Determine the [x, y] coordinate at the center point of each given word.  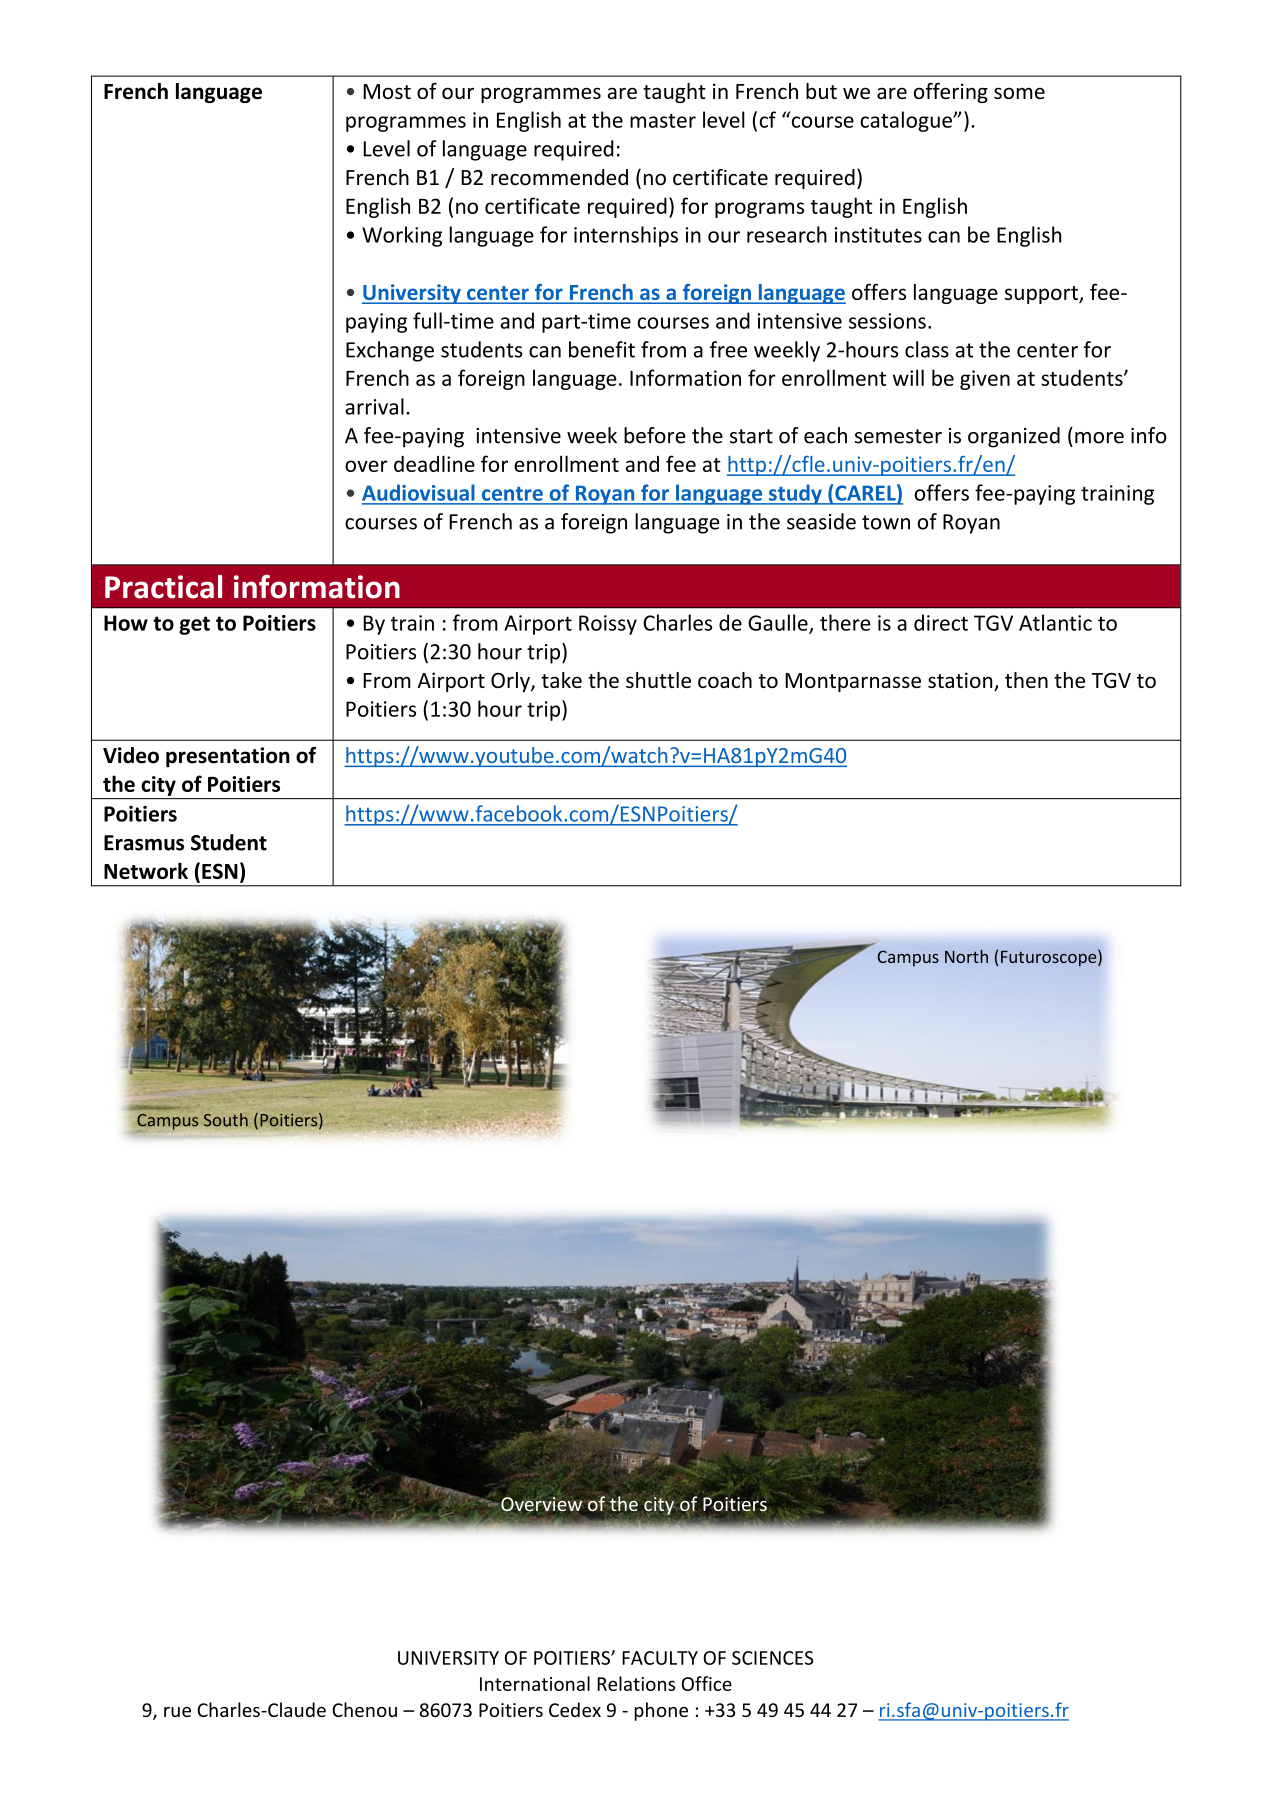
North [966, 956]
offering [951, 93]
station [961, 681]
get [194, 625]
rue [177, 1712]
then [1026, 680]
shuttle [658, 680]
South [226, 1120]
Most [387, 91]
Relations [636, 1683]
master [663, 121]
